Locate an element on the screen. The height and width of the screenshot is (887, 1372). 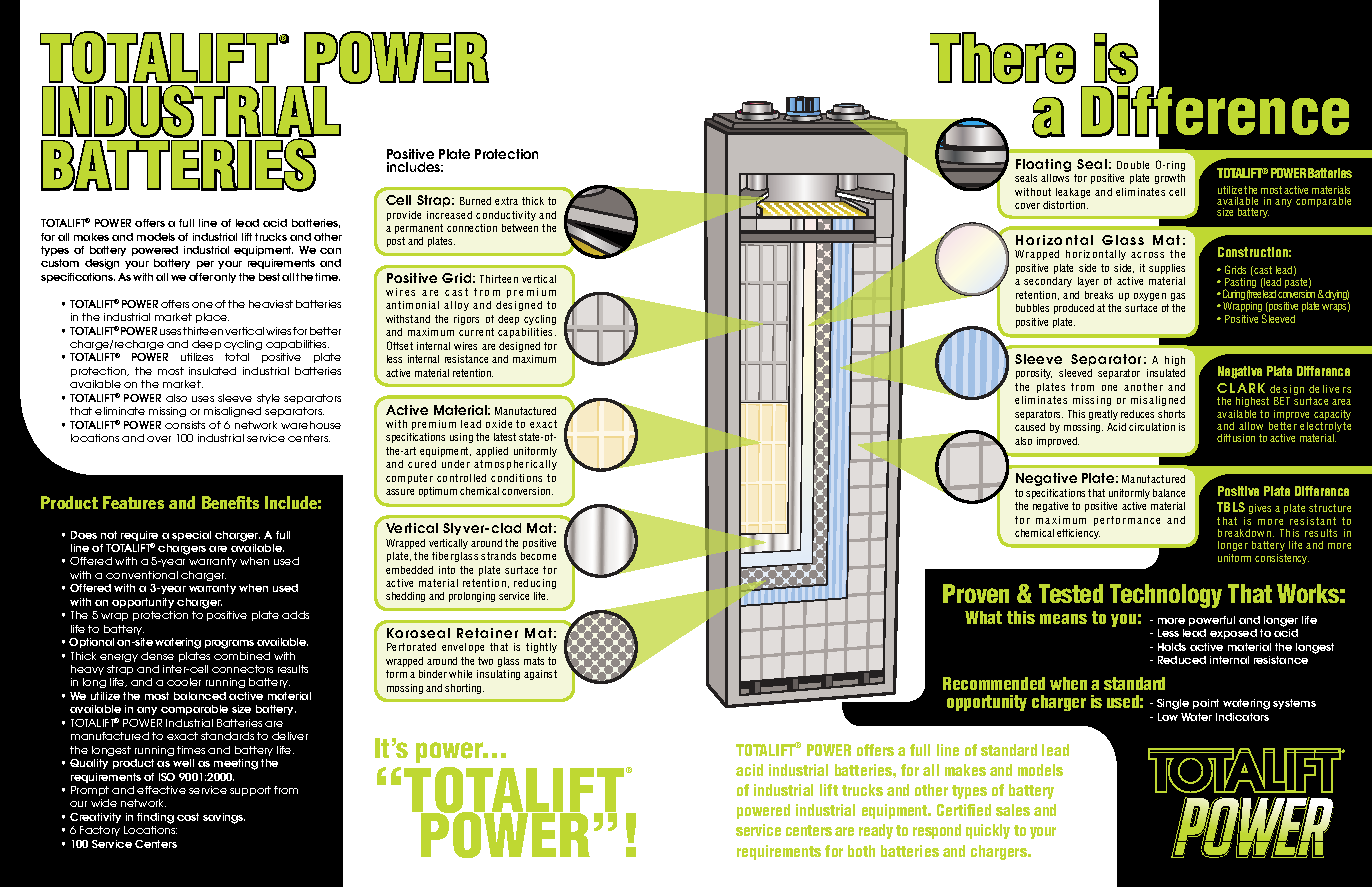
savings is located at coordinates (224, 818).
